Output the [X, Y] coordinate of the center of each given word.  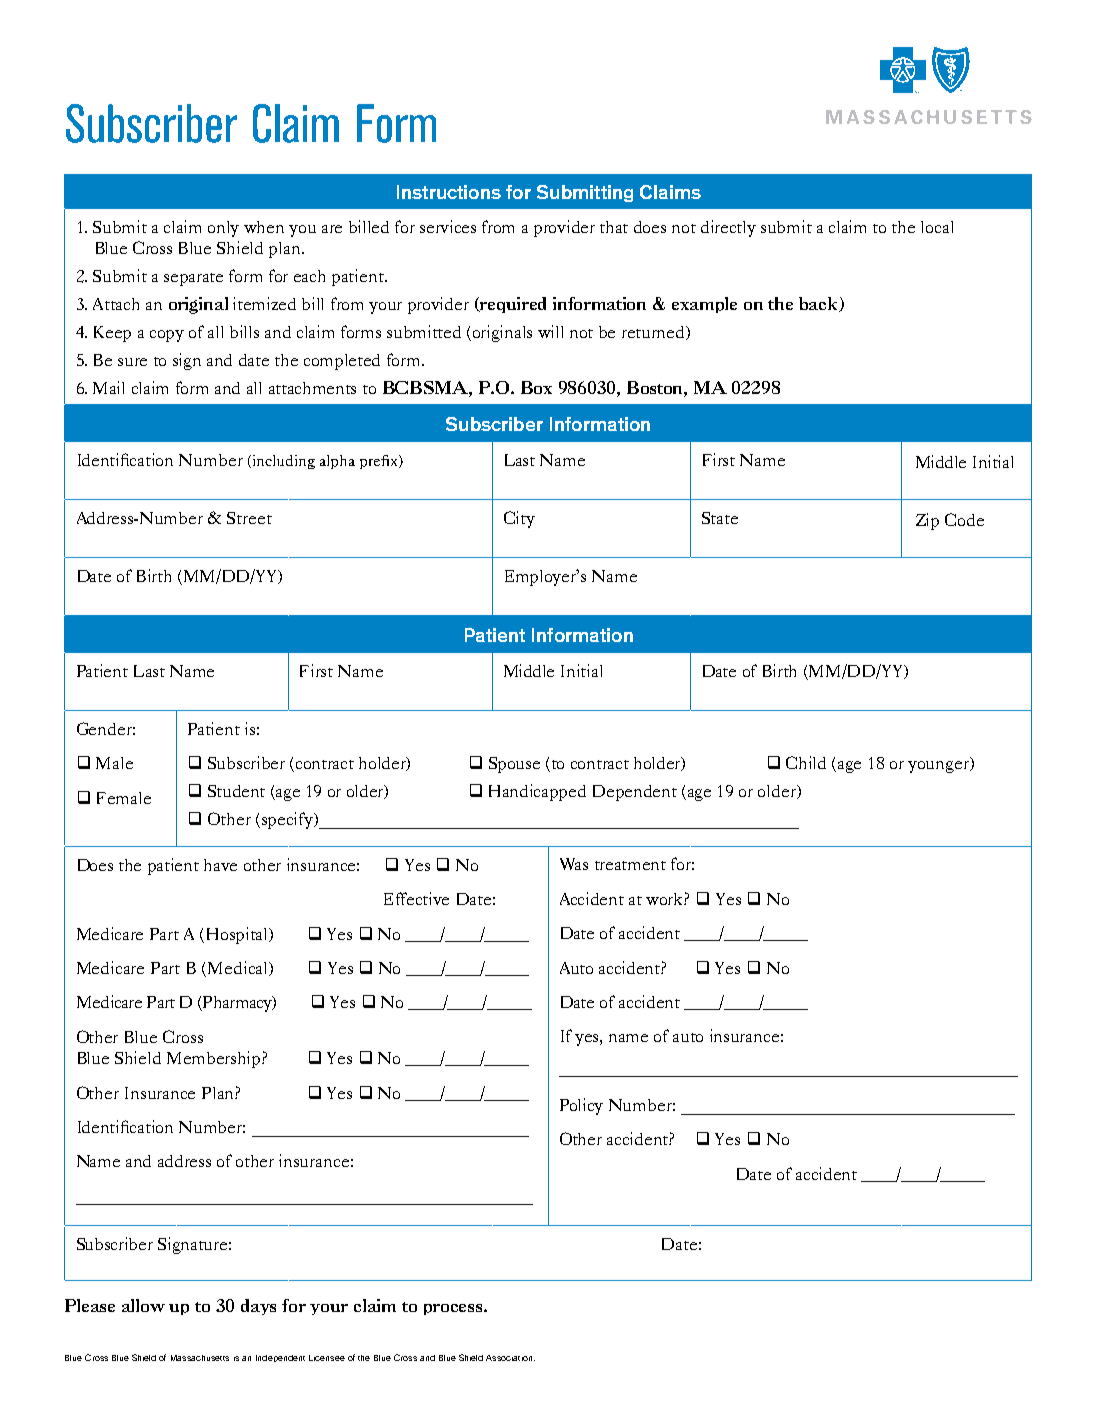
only [223, 229]
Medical [239, 968]
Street [249, 518]
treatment [630, 865]
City [519, 519]
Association [509, 1358]
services [448, 226]
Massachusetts [200, 1358]
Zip [927, 521]
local [937, 227]
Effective [416, 898]
